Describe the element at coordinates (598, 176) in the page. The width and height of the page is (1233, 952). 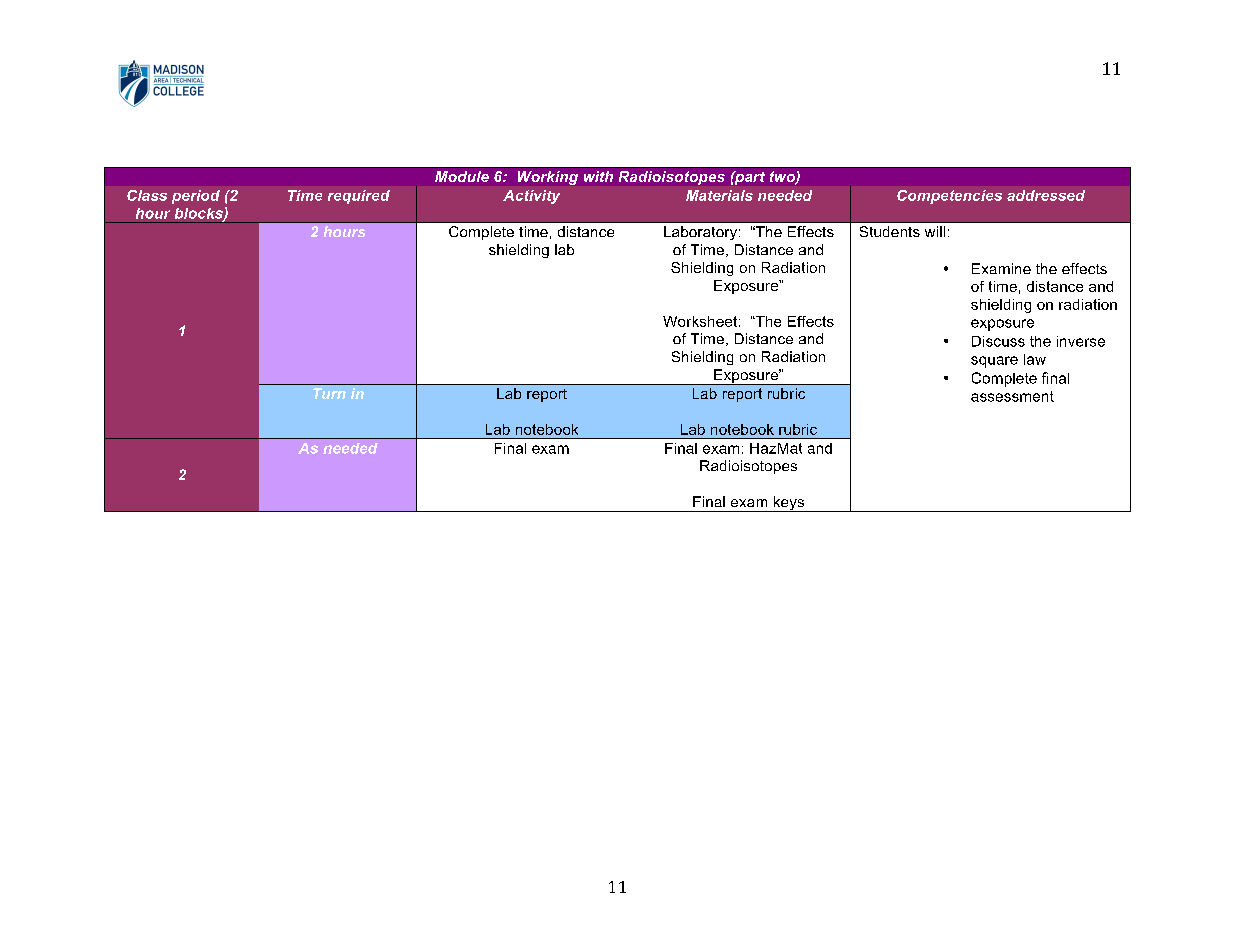
I see `with` at that location.
